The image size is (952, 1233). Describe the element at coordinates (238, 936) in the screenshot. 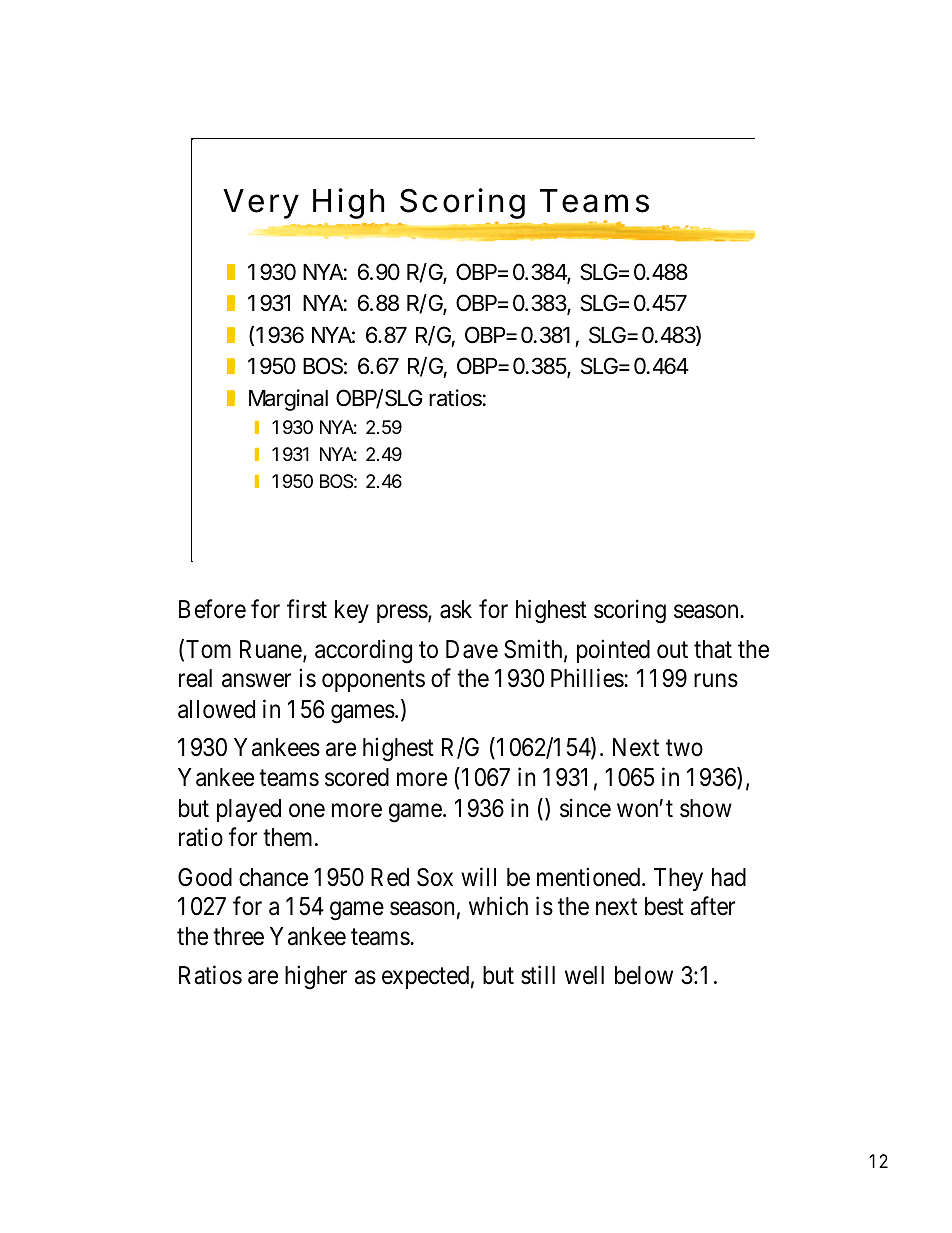

I see `three` at that location.
